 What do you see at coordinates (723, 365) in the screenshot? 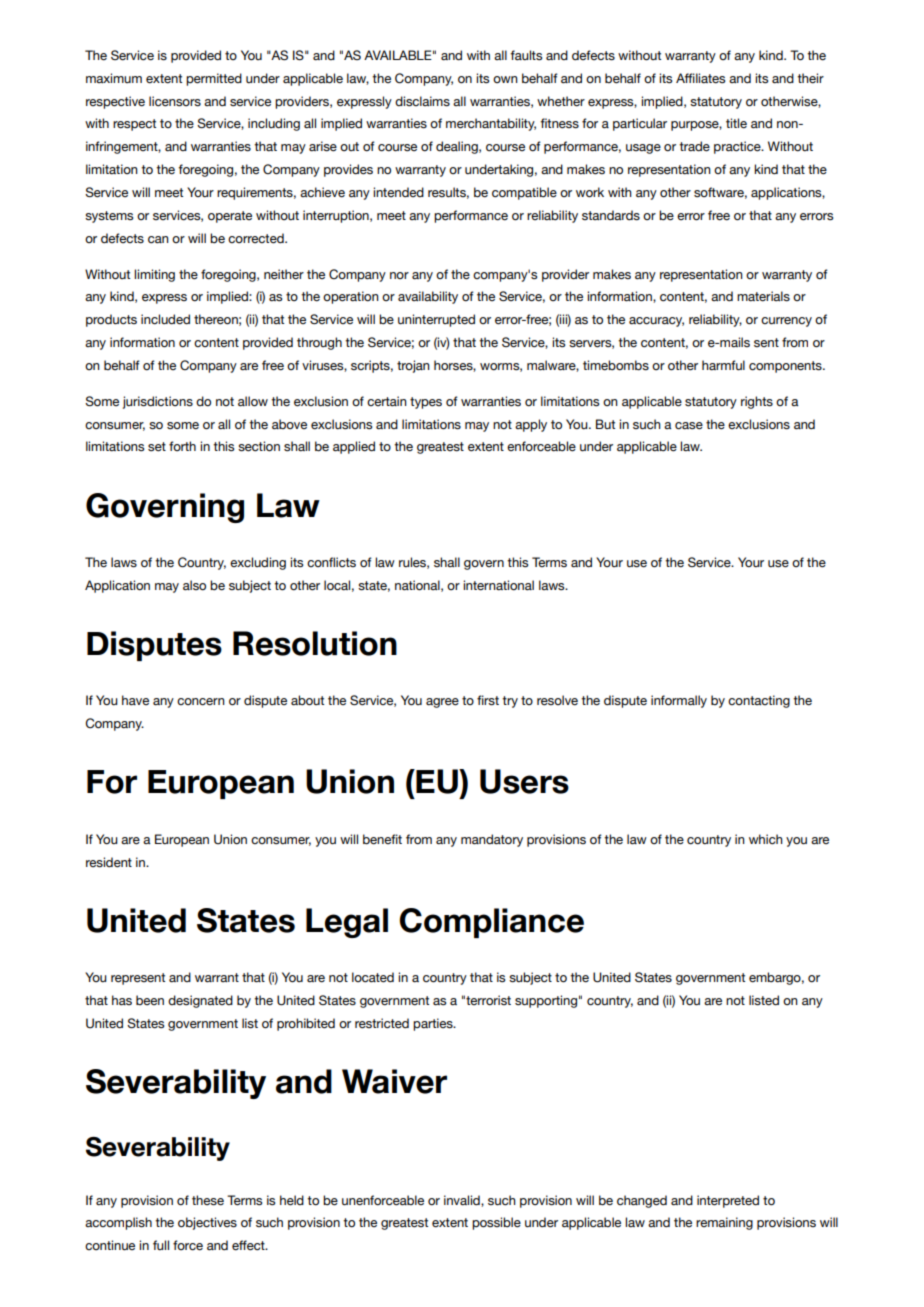
I see `harmful` at bounding box center [723, 365].
